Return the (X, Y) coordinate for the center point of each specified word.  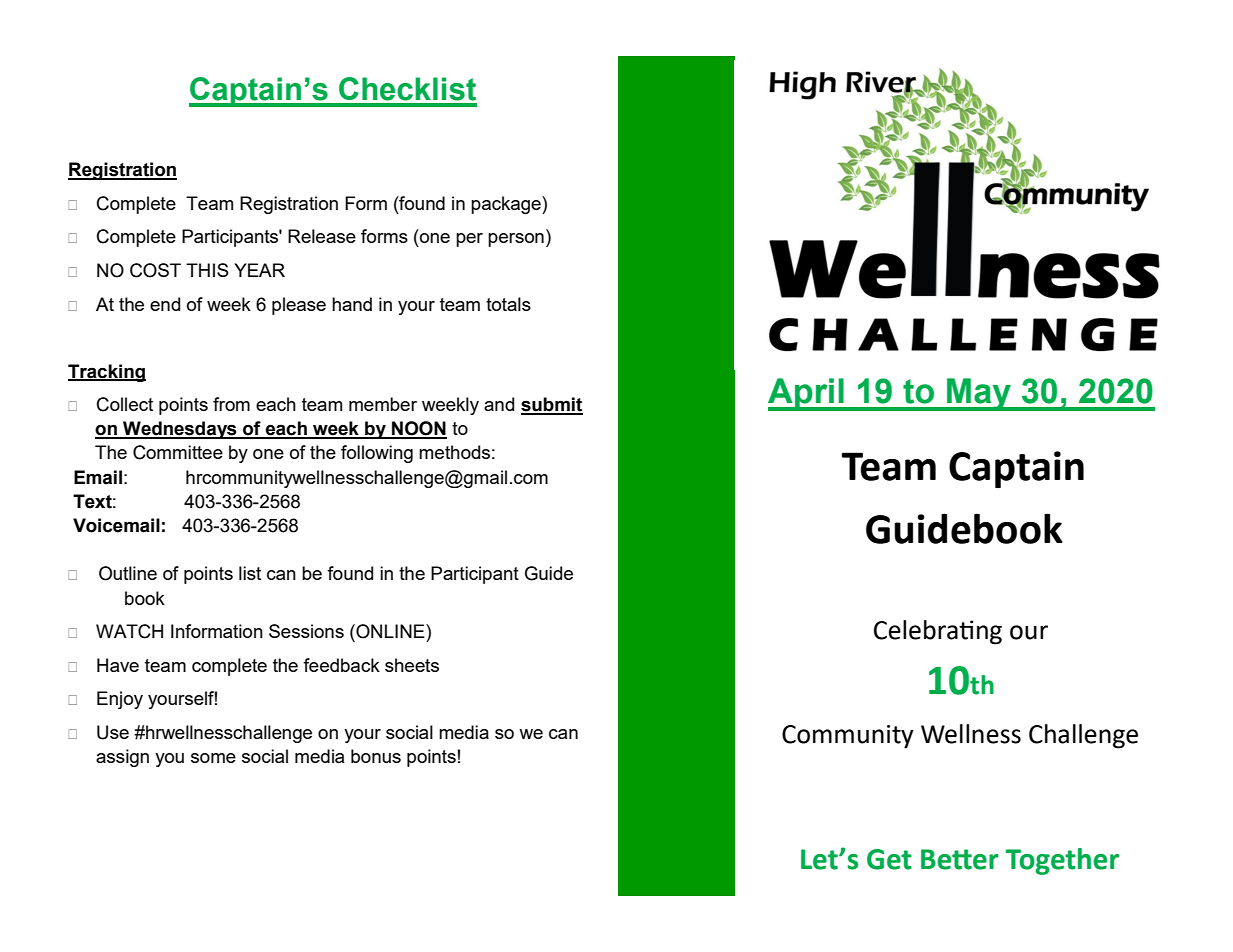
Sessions (306, 631)
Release (322, 236)
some (213, 758)
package (507, 205)
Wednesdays (180, 430)
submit (552, 405)
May (979, 394)
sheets (412, 665)
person (516, 240)
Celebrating (938, 632)
